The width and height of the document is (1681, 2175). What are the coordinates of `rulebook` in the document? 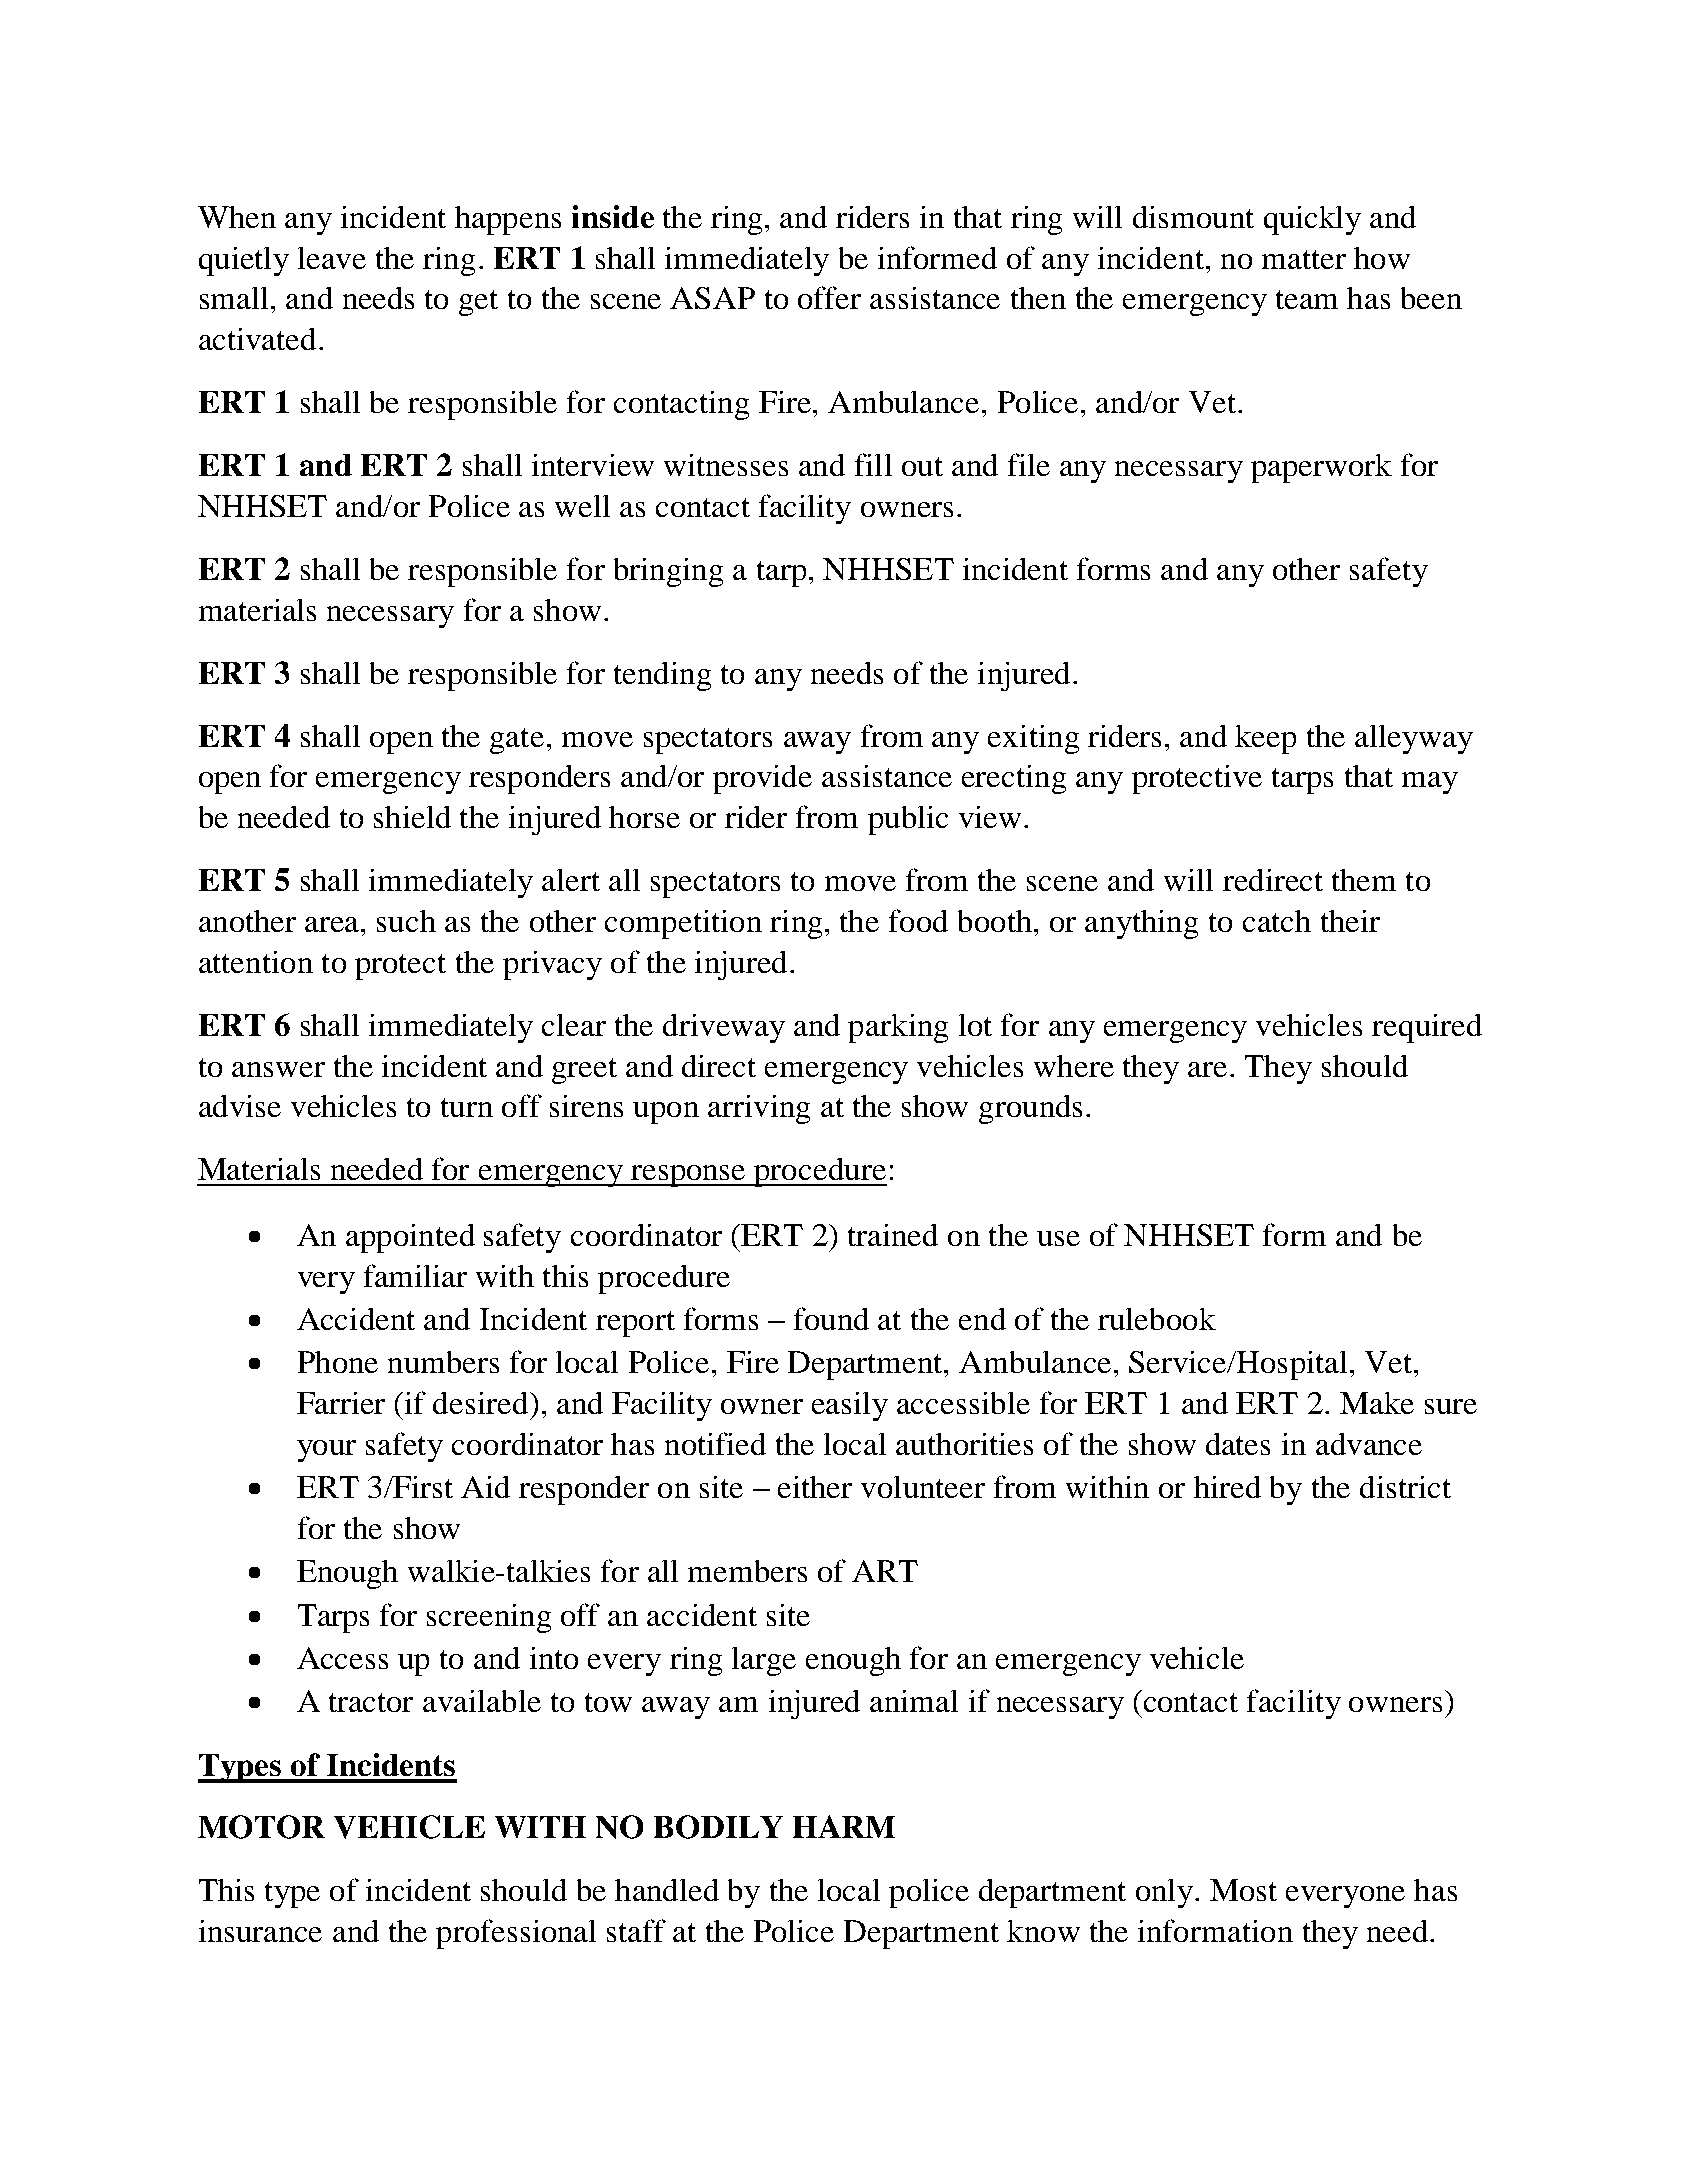 It's located at (1157, 1319).
